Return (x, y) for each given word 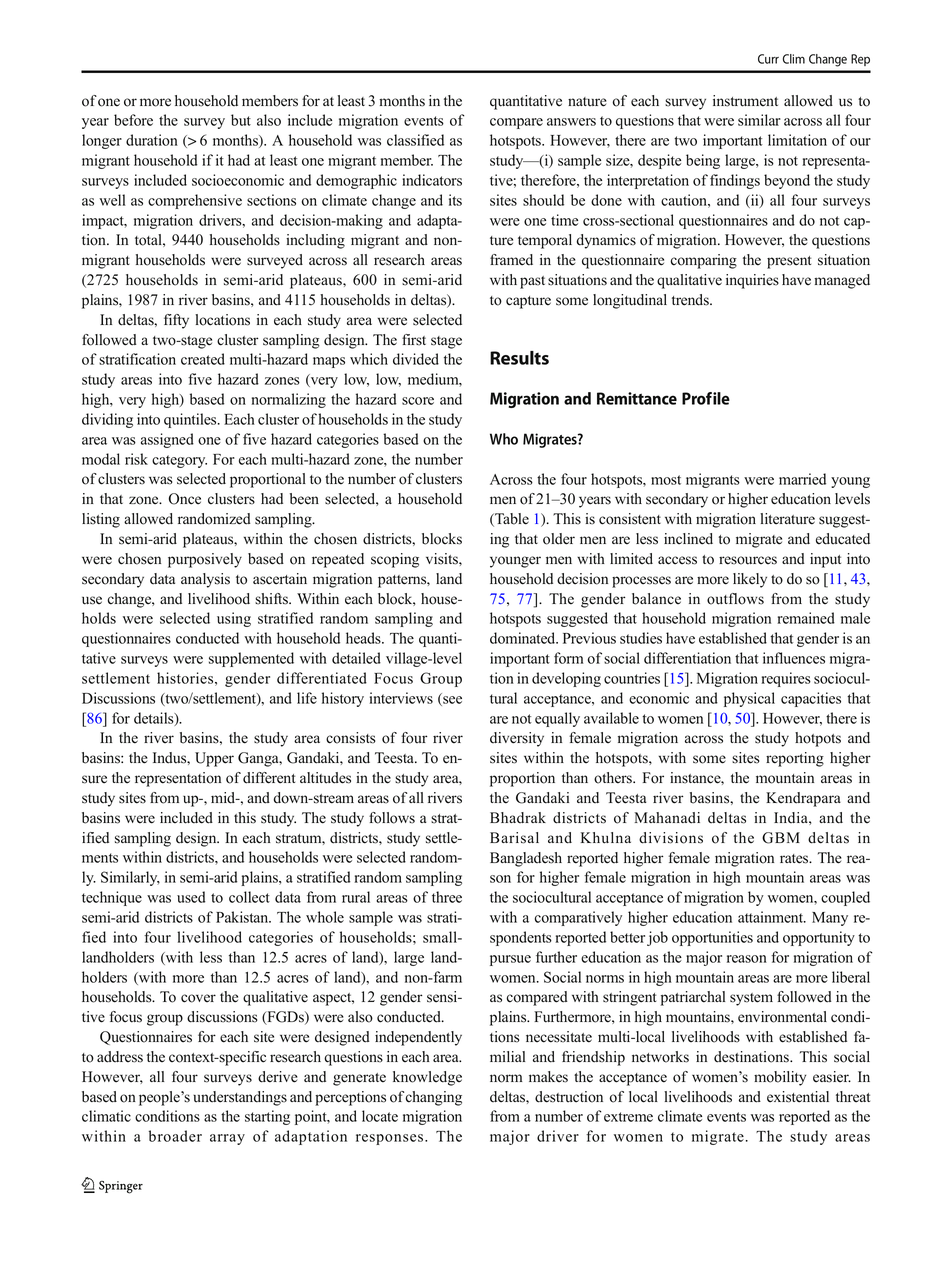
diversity (517, 739)
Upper (214, 759)
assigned (167, 440)
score (418, 401)
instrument (745, 101)
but (241, 120)
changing (433, 1098)
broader (175, 1136)
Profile (706, 398)
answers (571, 122)
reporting (795, 759)
